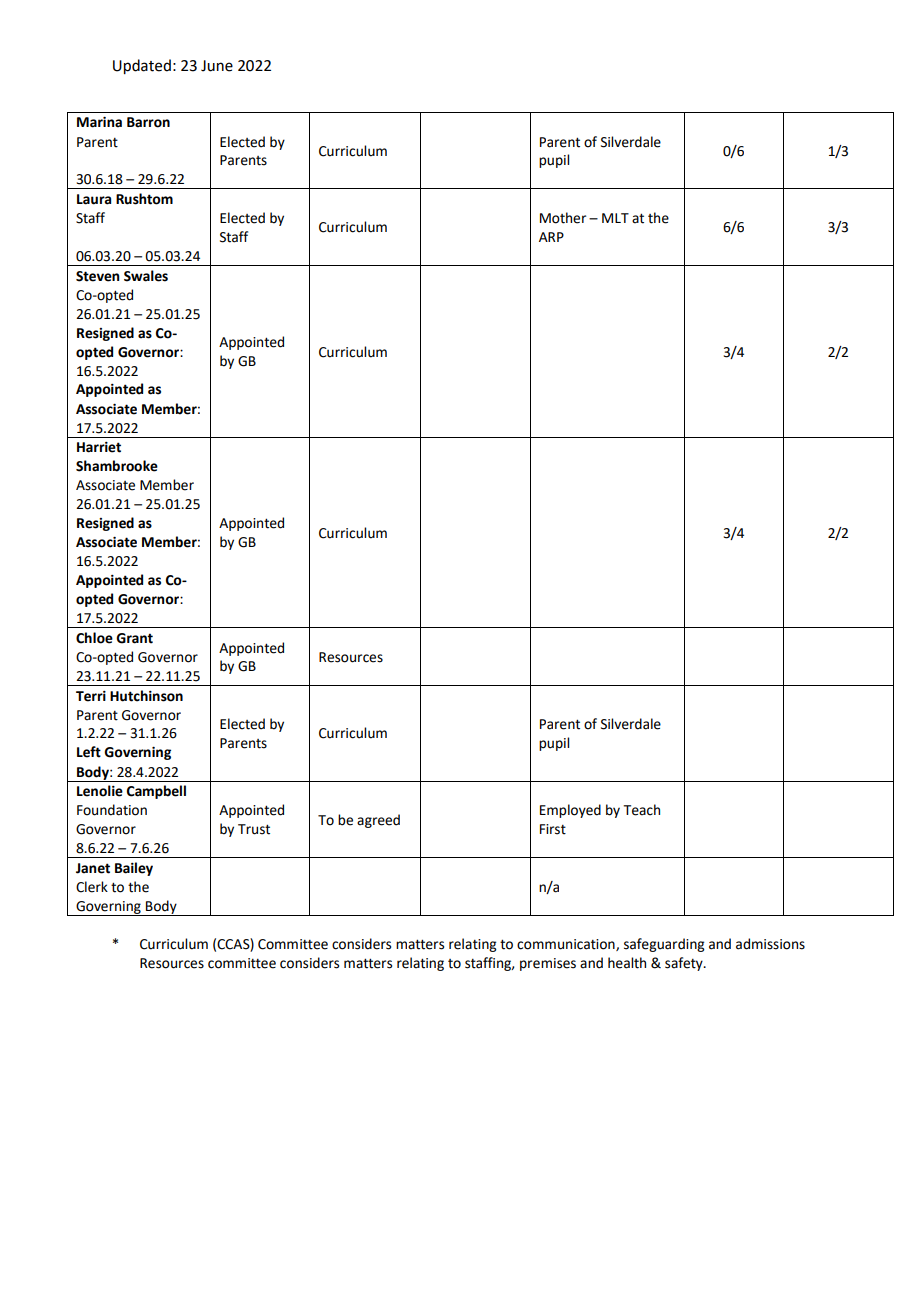 The image size is (924, 1307). What do you see at coordinates (146, 276) in the image?
I see `Swales` at bounding box center [146, 276].
